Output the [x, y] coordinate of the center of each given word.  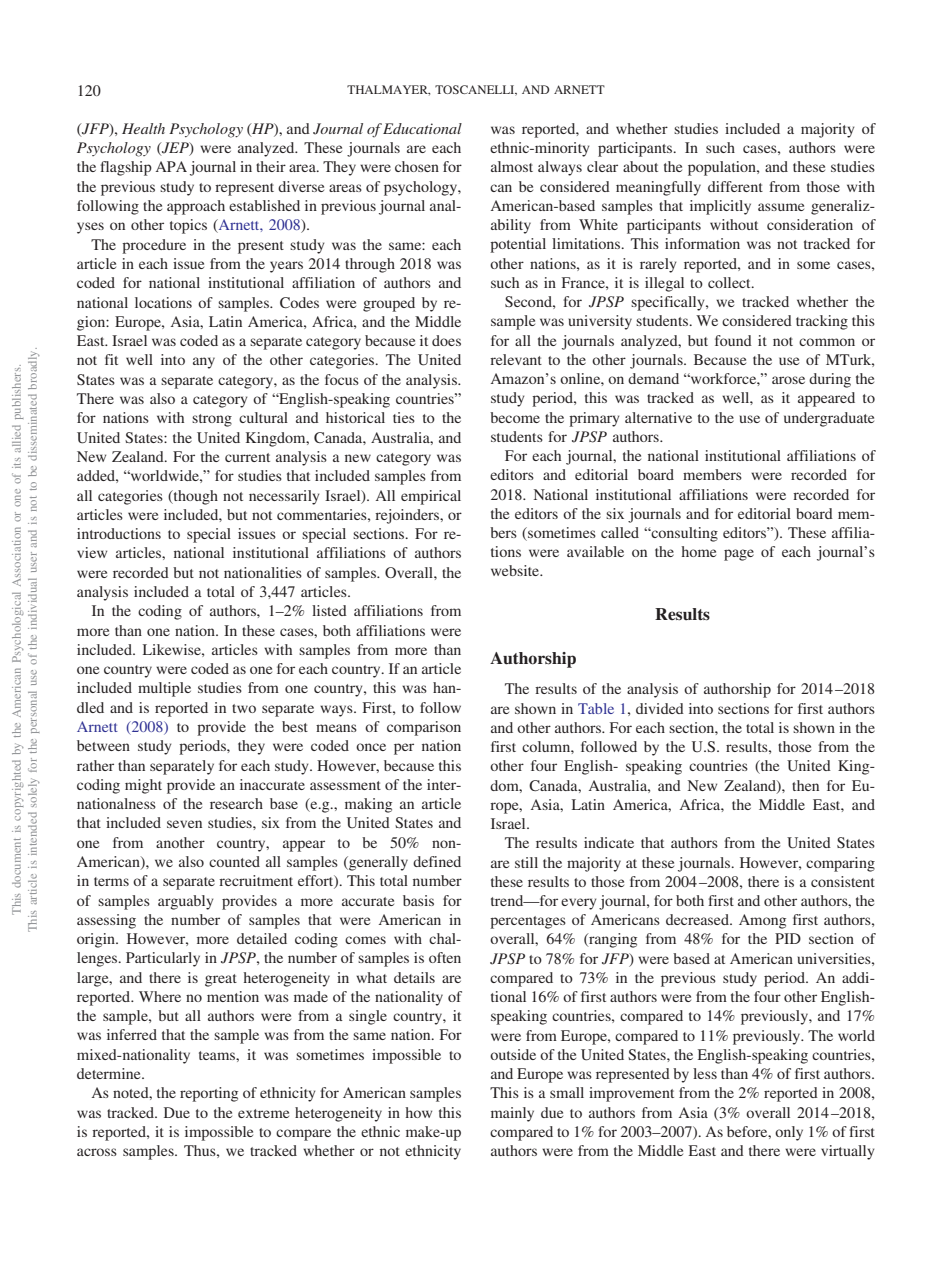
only [789, 1133]
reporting [209, 1094]
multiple [164, 689]
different [735, 186]
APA [171, 166]
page [739, 555]
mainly [512, 1114]
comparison [424, 728]
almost [512, 166]
